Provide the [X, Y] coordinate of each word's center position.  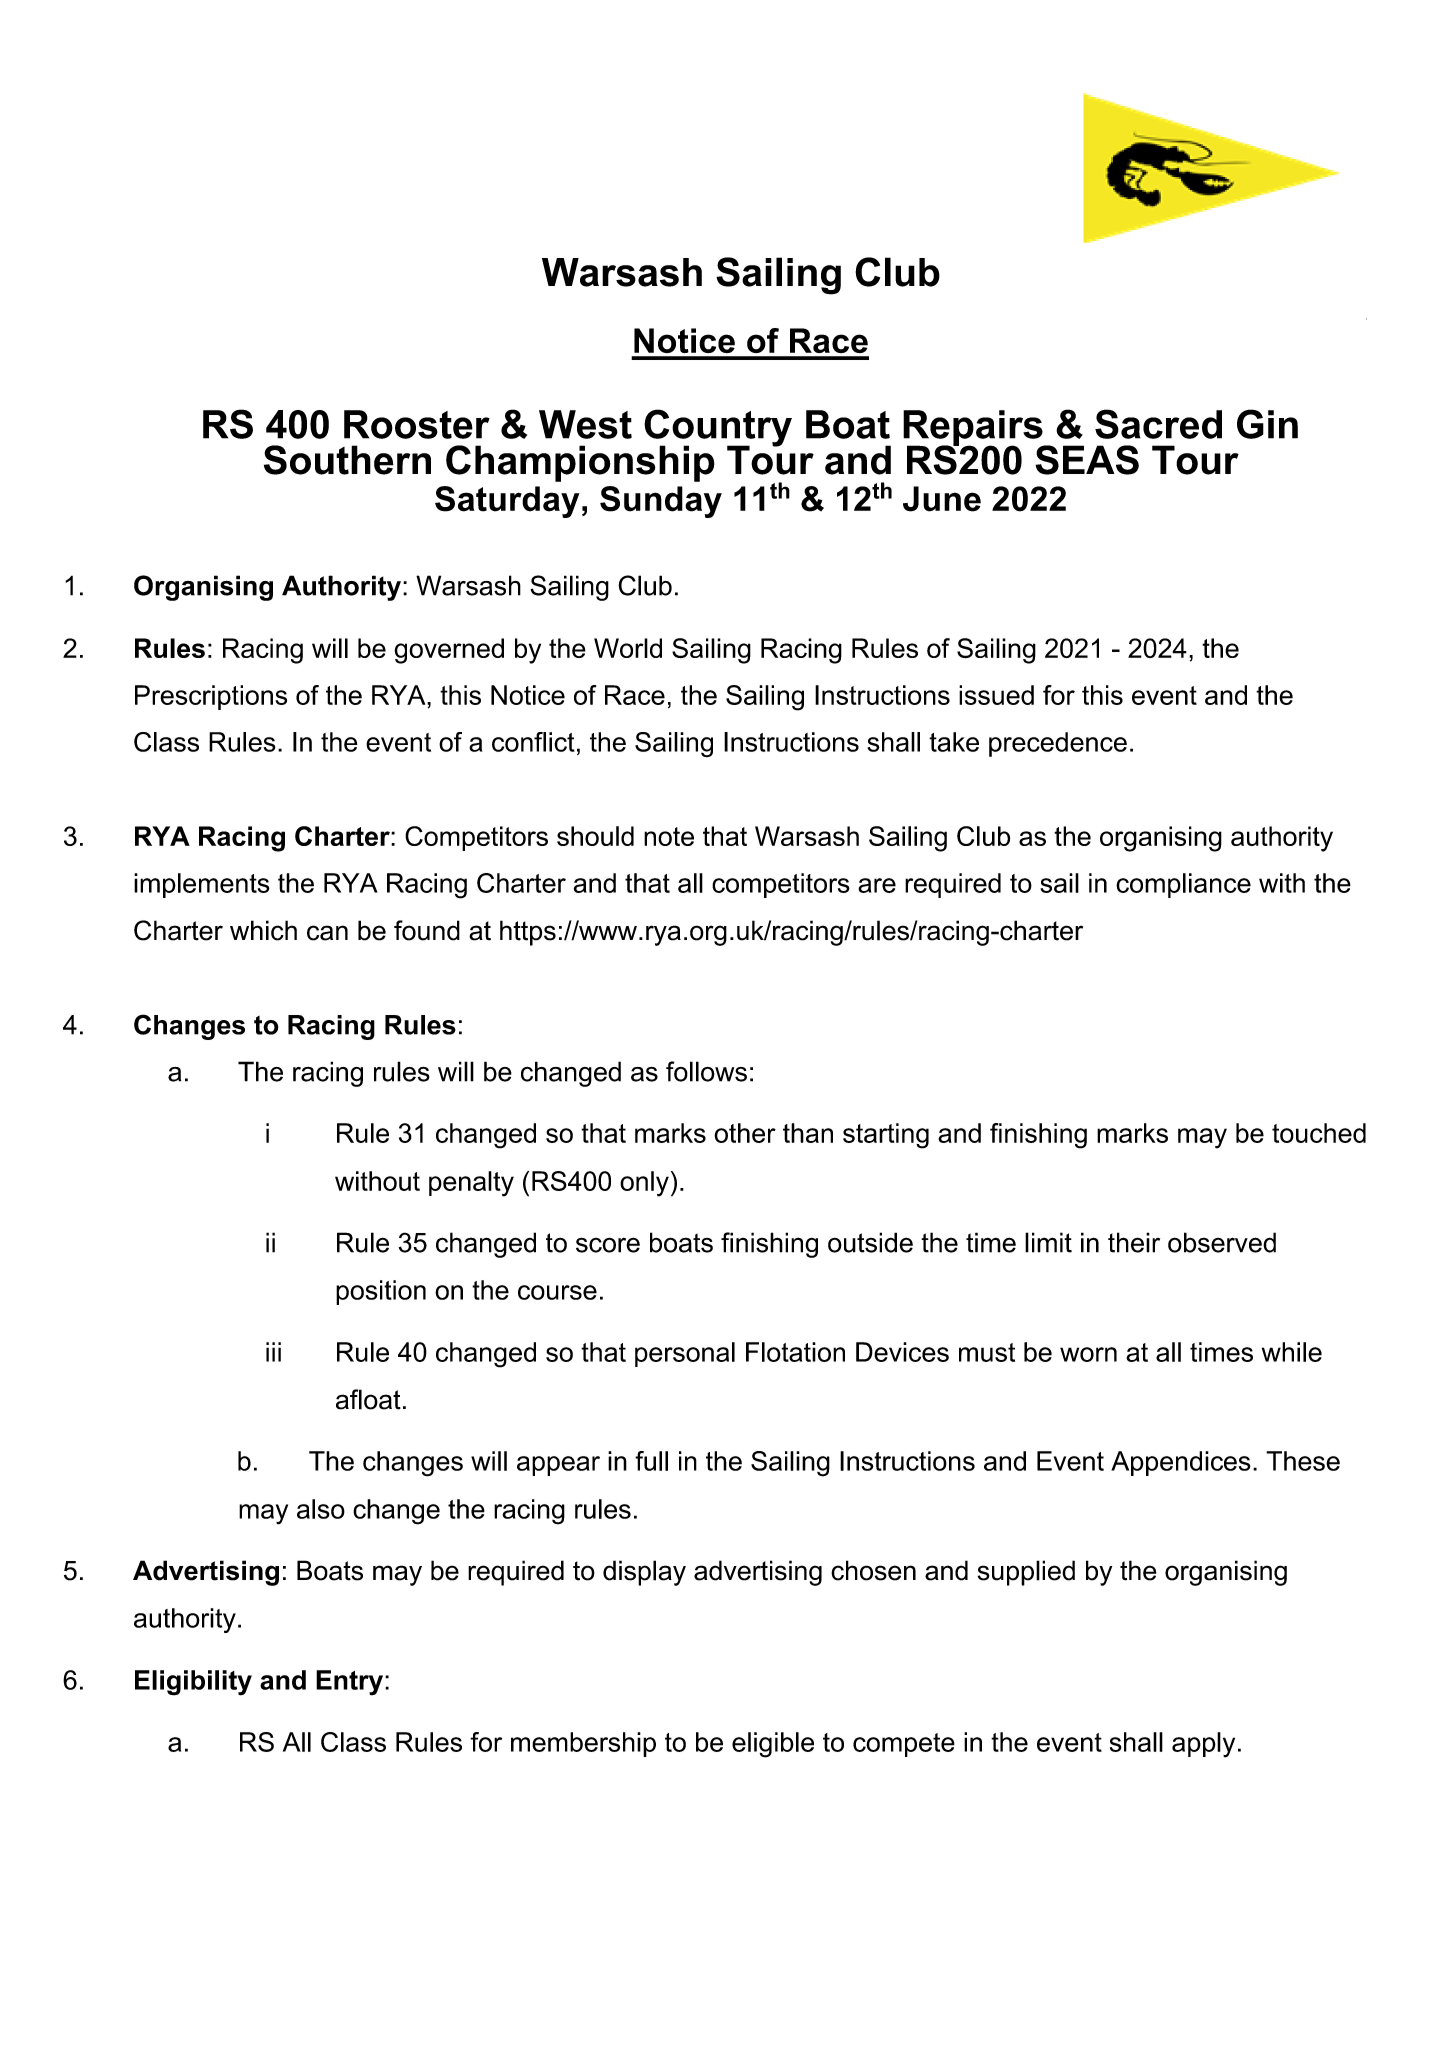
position [381, 1292]
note [669, 836]
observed [1222, 1242]
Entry [349, 1683]
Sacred [1158, 424]
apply [1203, 1745]
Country [718, 429]
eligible [773, 1745]
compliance [1183, 885]
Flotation [795, 1352]
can [327, 933]
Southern [347, 460]
